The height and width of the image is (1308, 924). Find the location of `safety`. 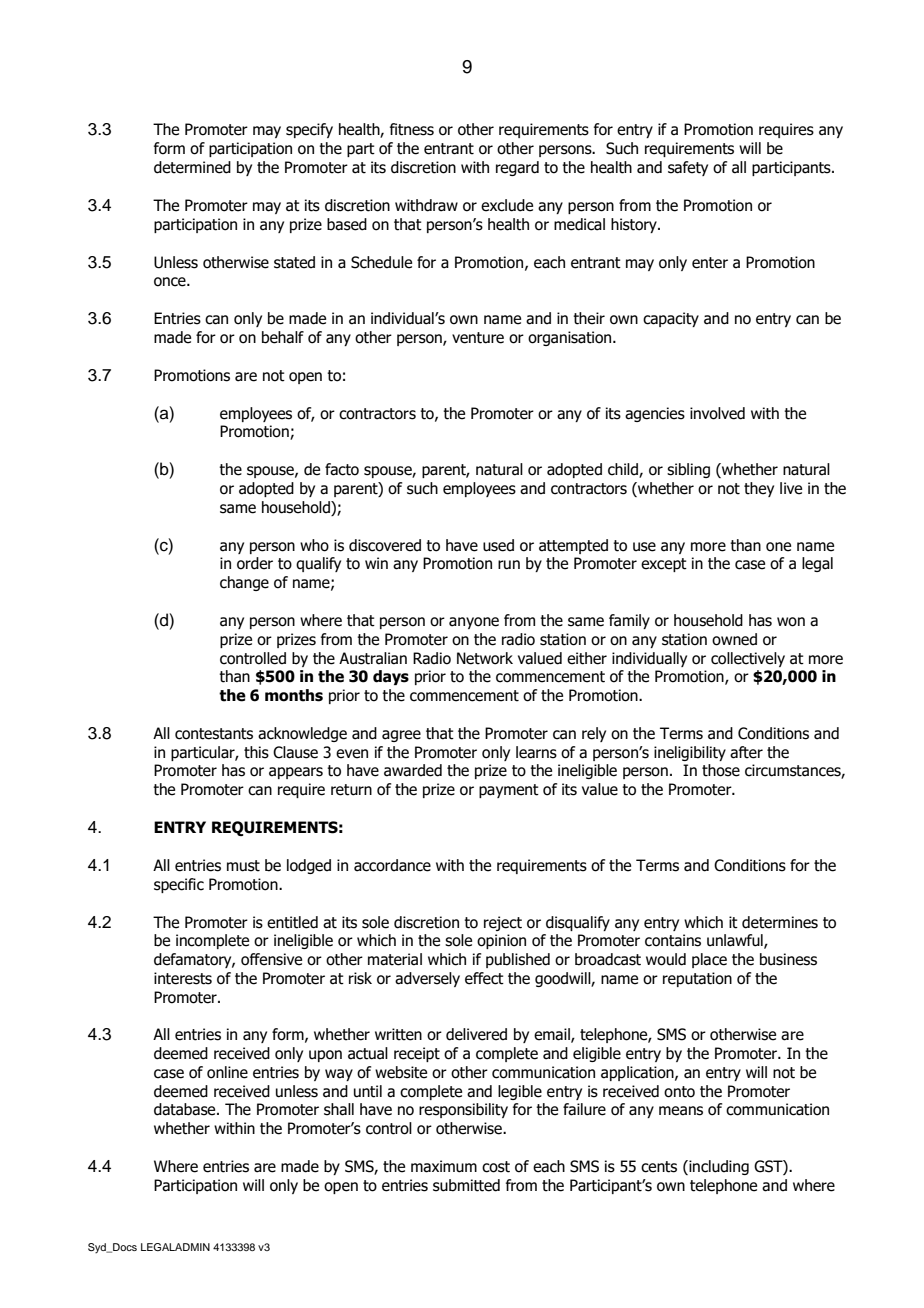

safety is located at coordinates (688, 168).
